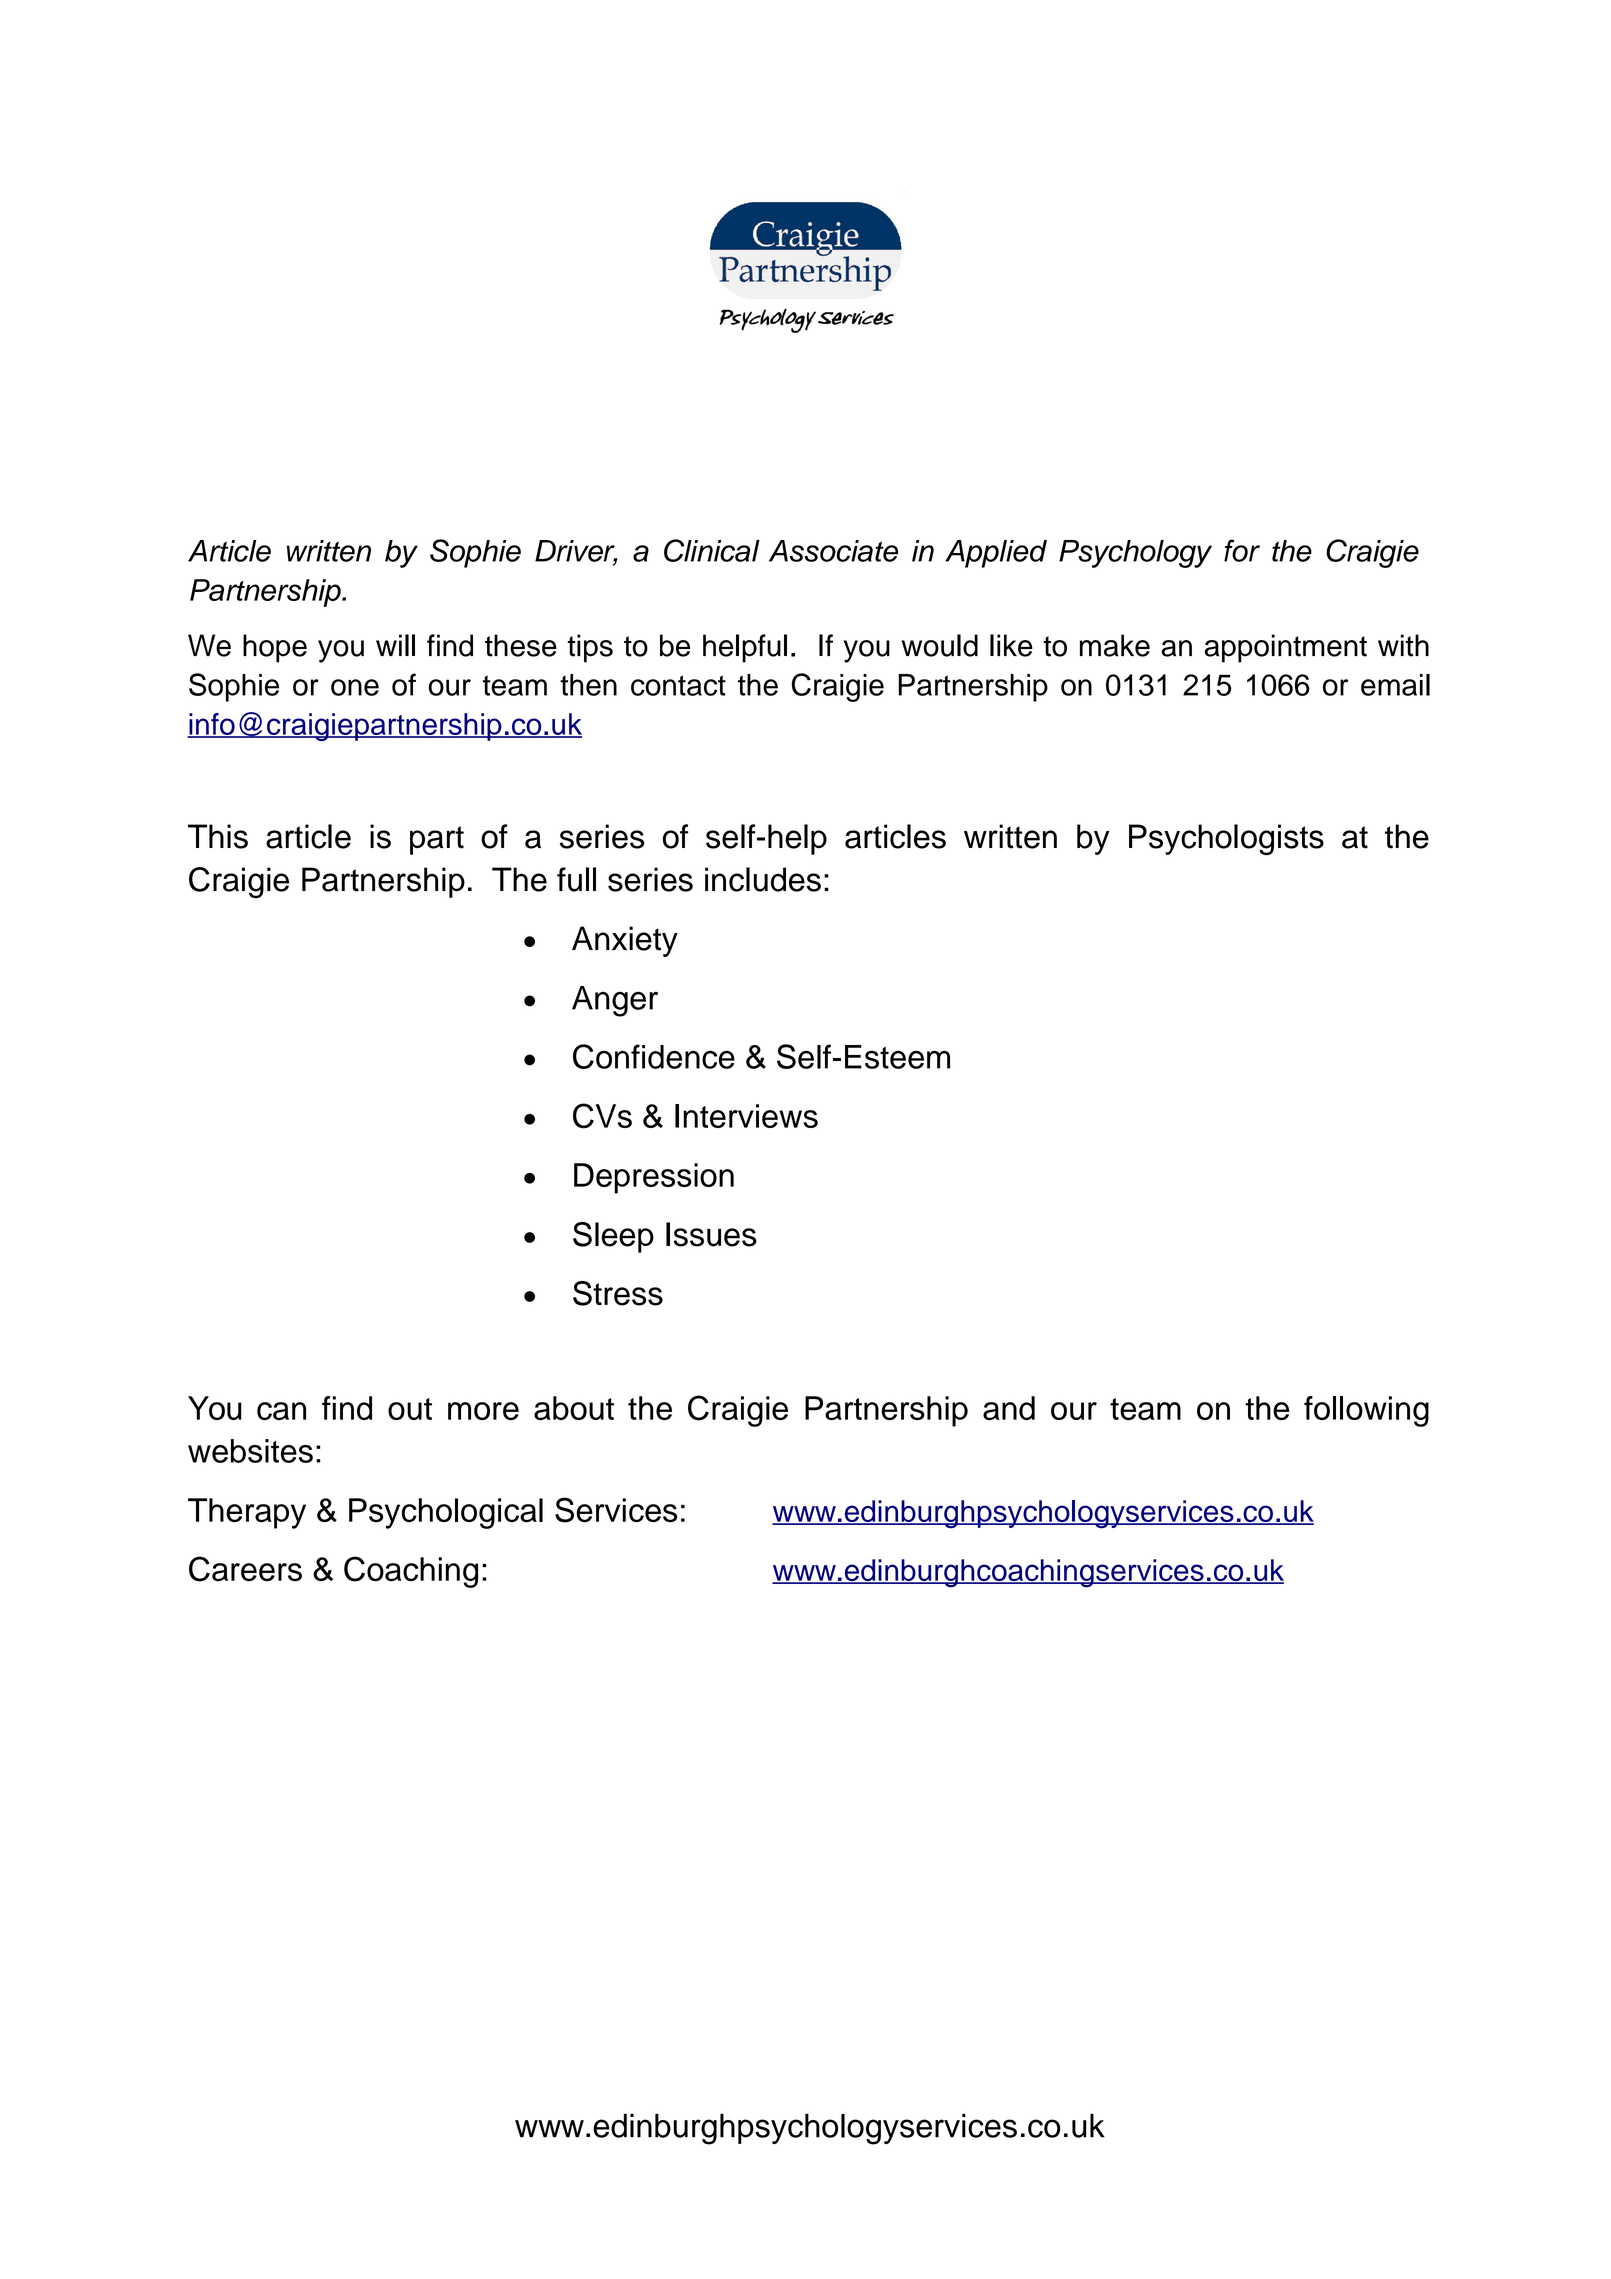  I want to click on Associate, so click(833, 551).
